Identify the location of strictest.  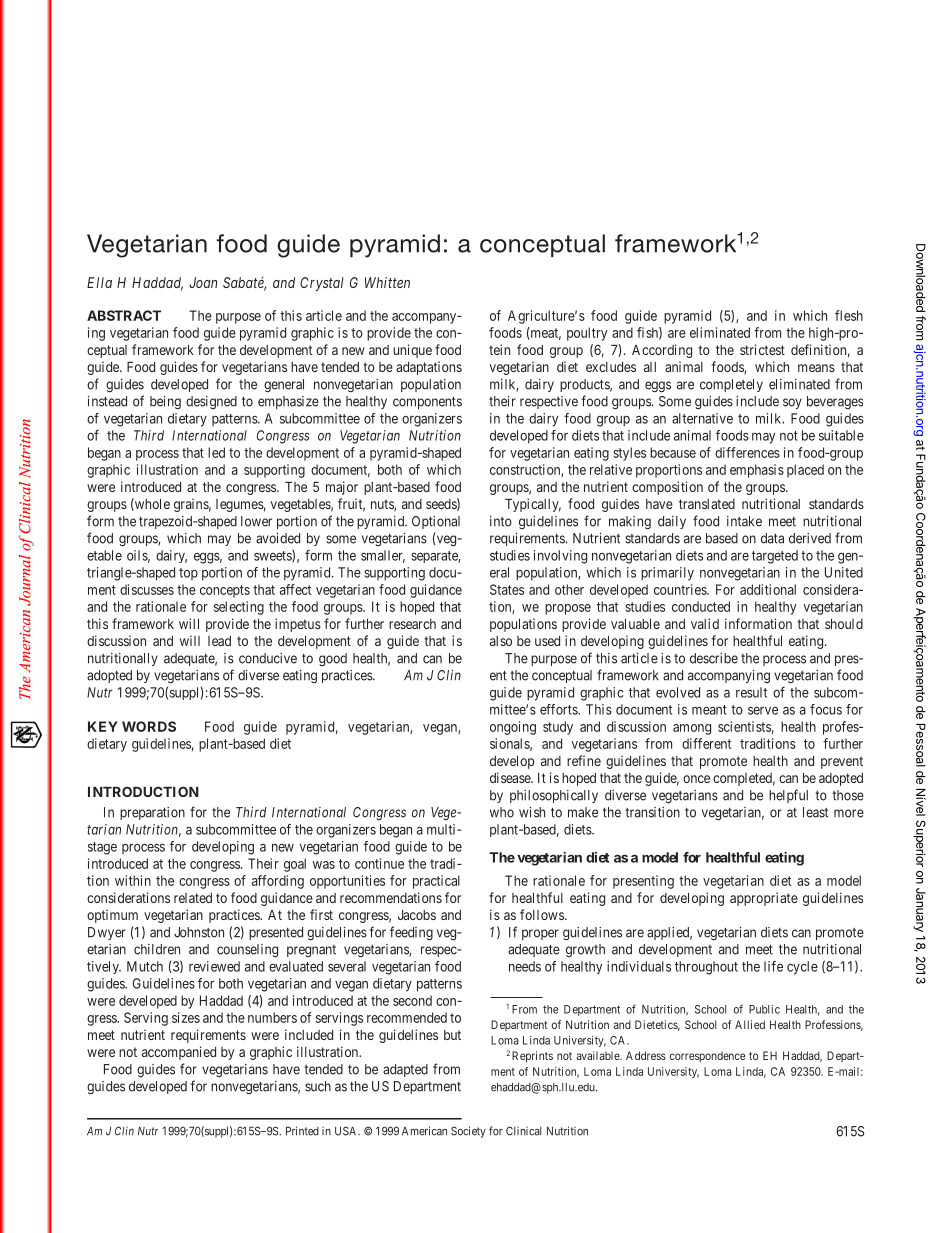
(762, 349).
